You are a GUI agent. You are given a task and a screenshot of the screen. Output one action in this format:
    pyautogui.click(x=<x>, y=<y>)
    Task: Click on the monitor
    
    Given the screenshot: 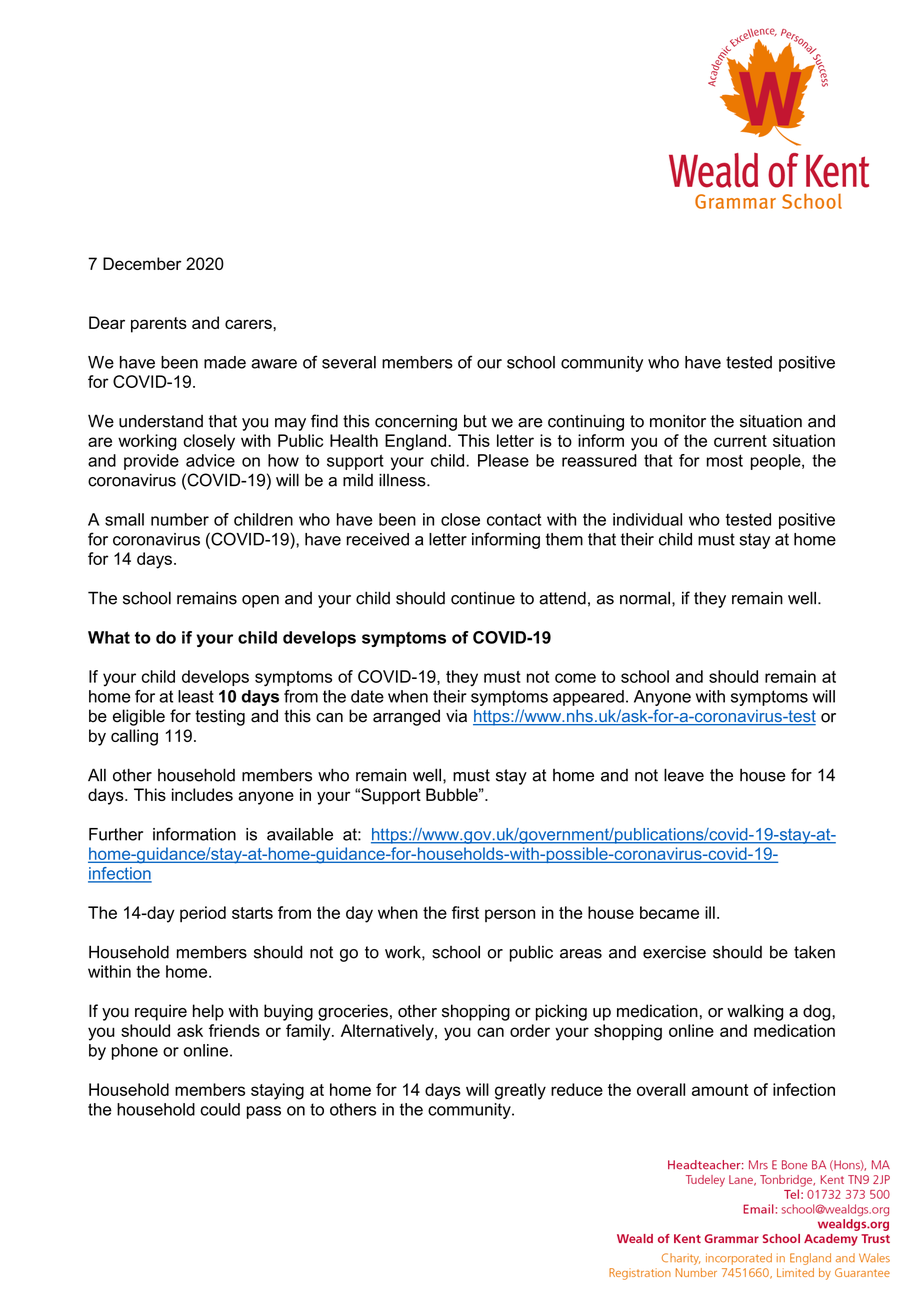 What is the action you would take?
    pyautogui.click(x=678, y=421)
